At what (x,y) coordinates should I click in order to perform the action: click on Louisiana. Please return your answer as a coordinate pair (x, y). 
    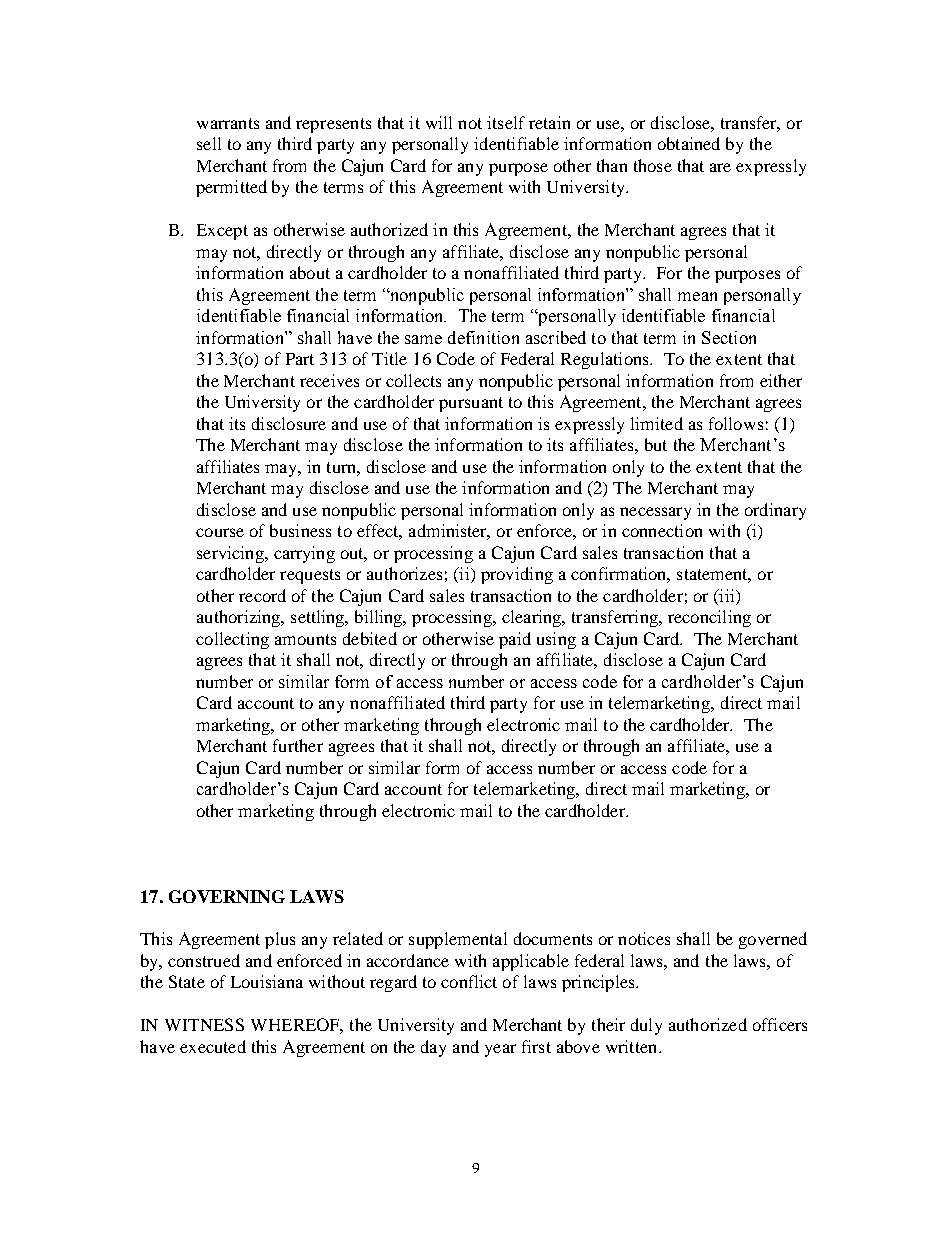
    Looking at the image, I should click on (267, 981).
